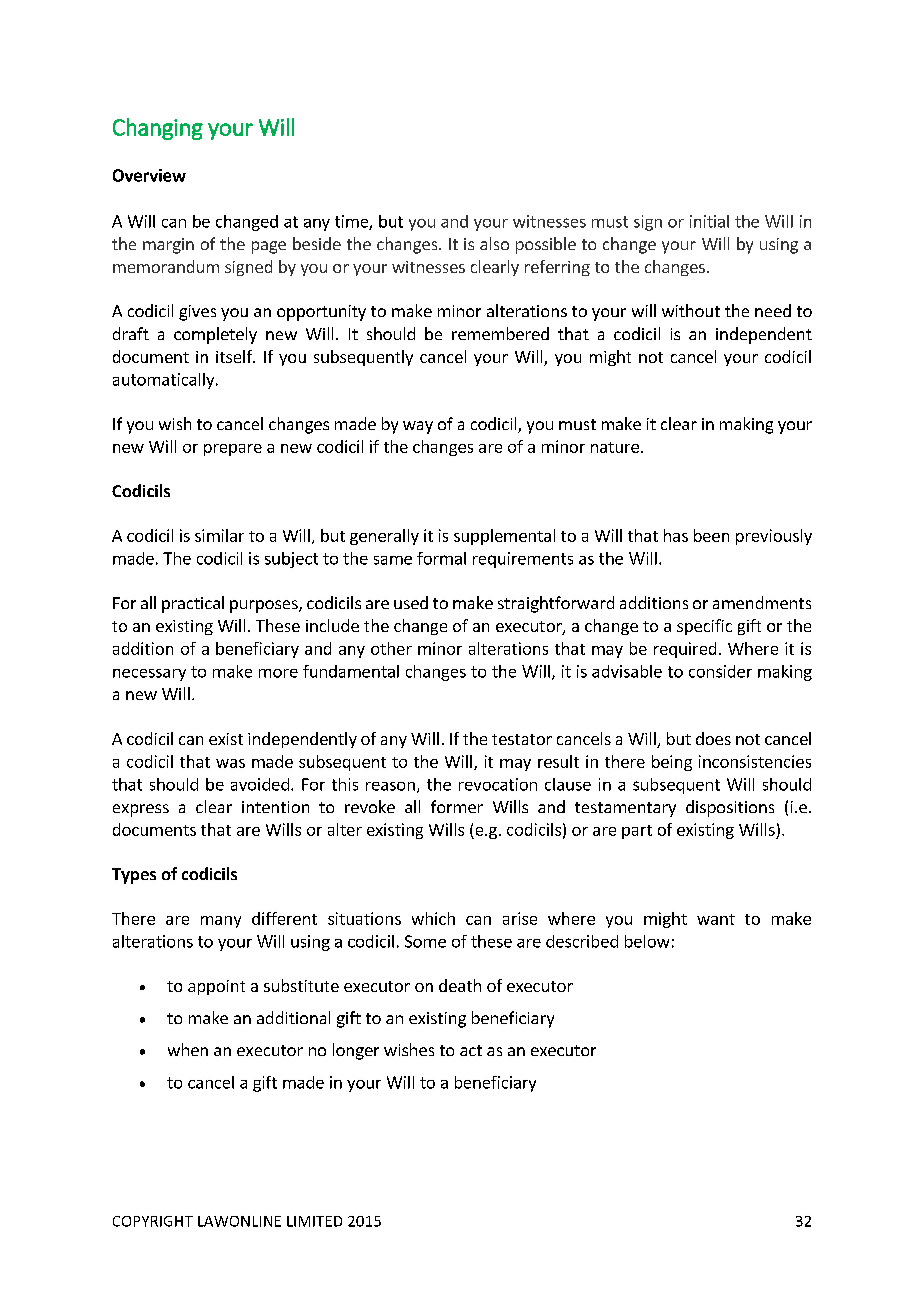  Describe the element at coordinates (141, 810) in the image. I see `express` at that location.
